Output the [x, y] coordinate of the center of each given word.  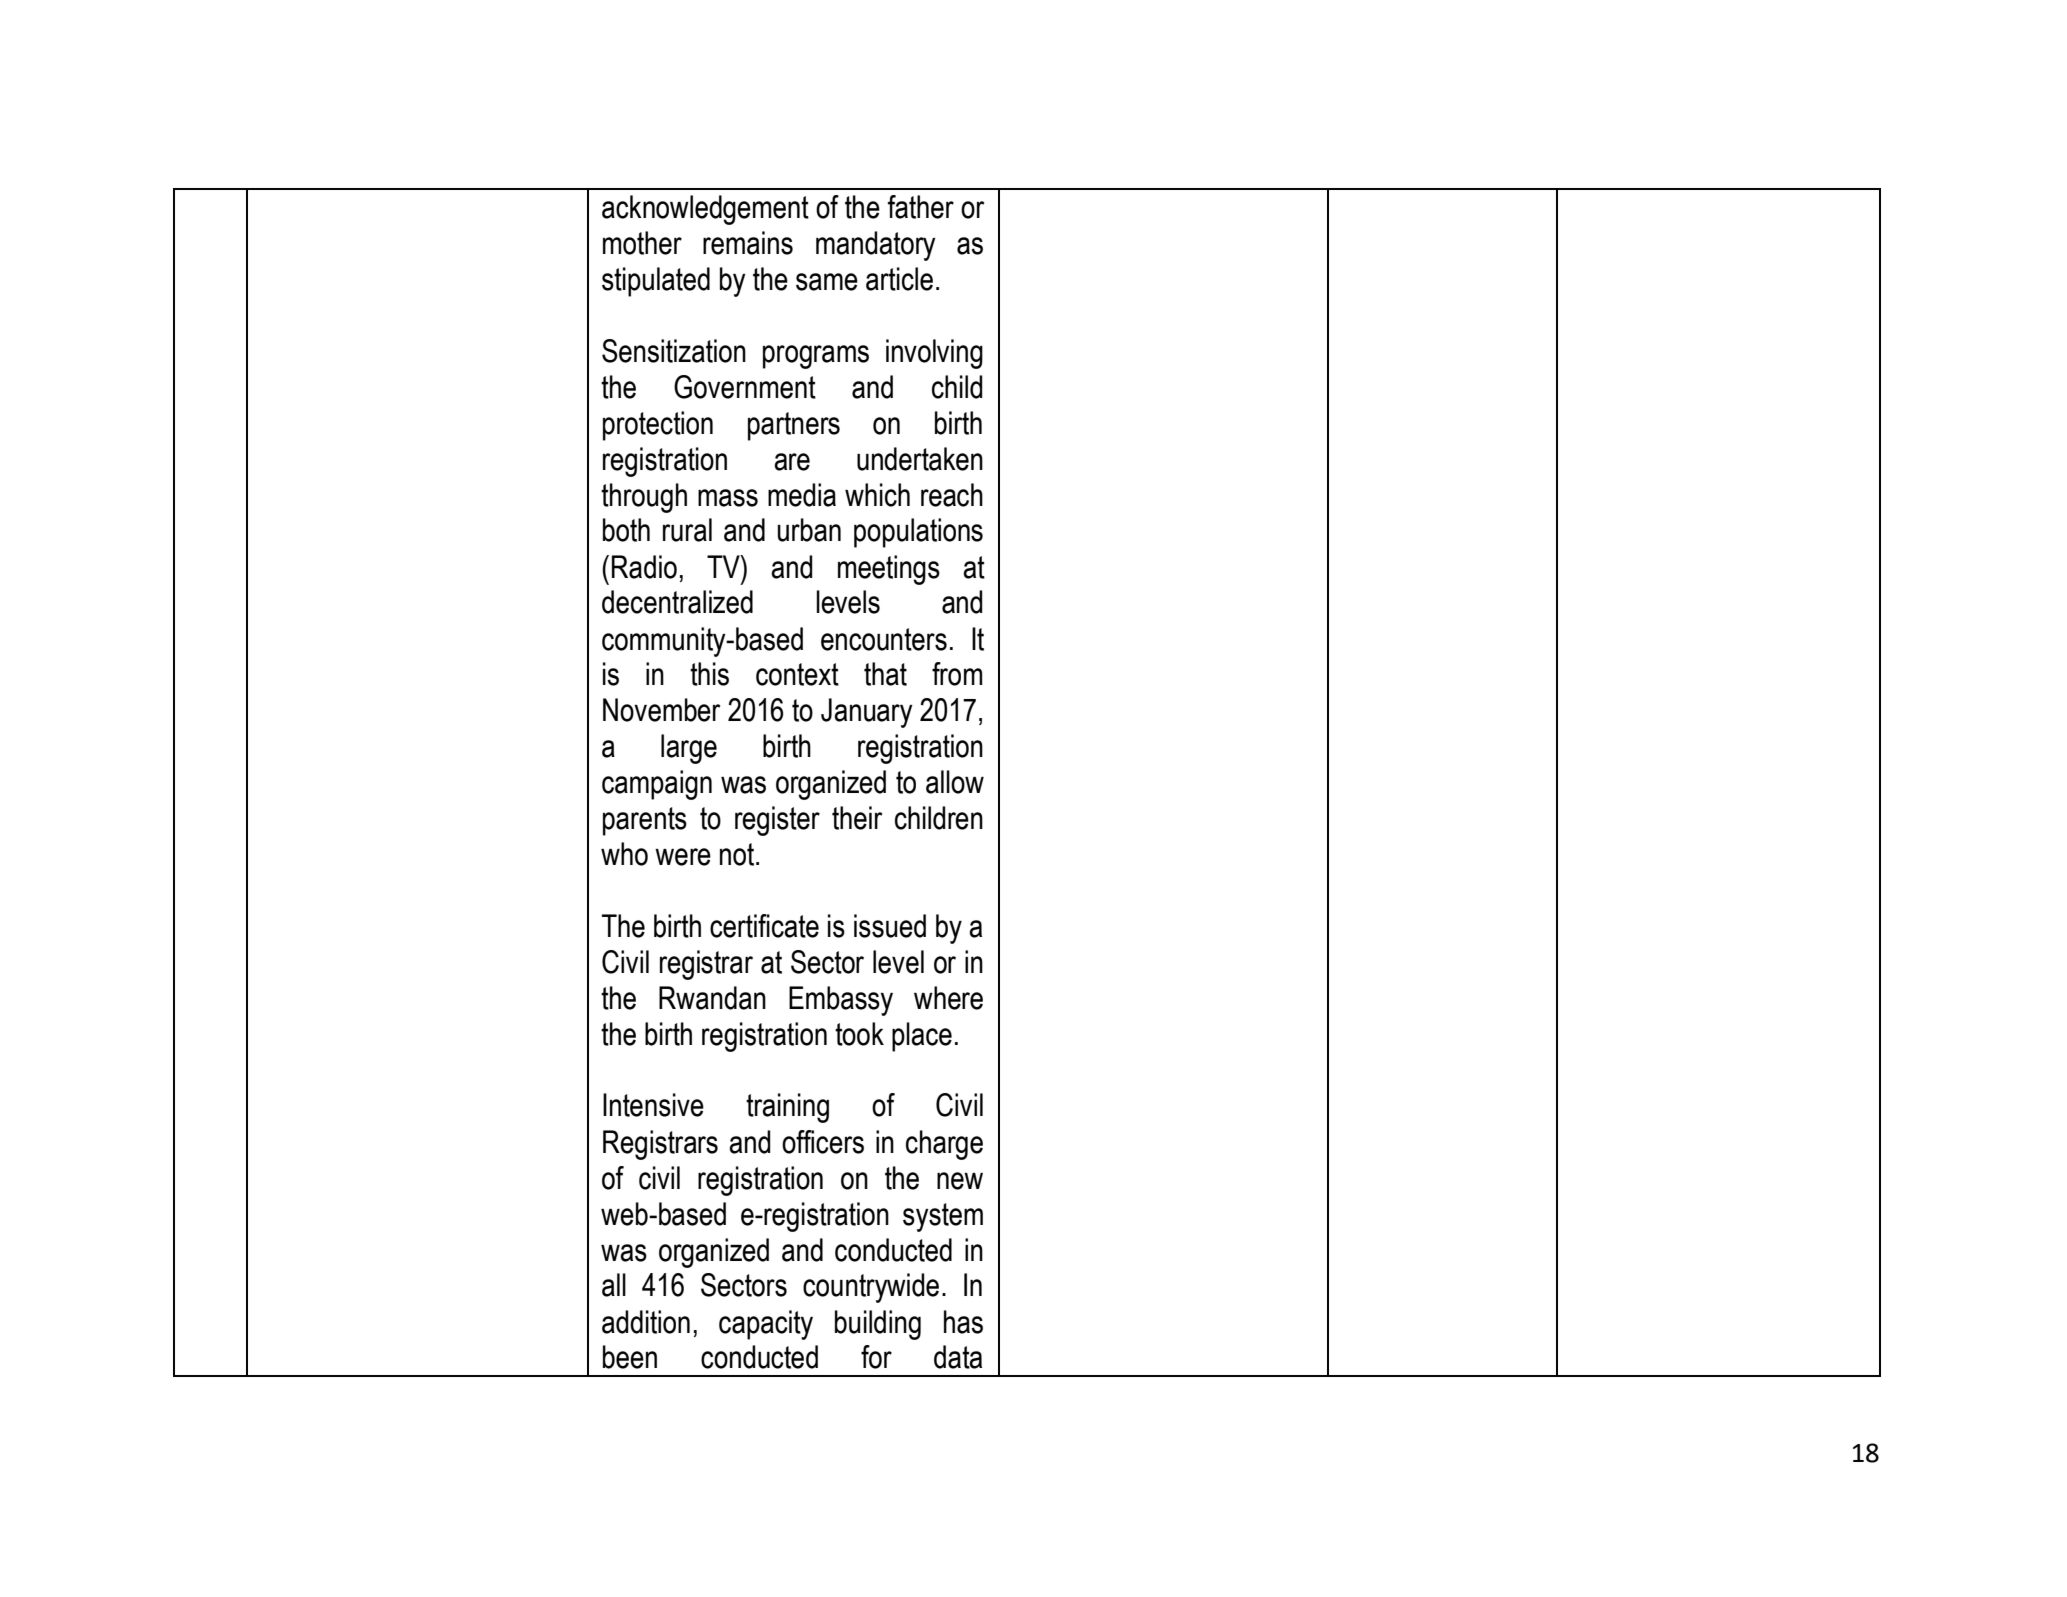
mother [642, 243]
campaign [657, 785]
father [921, 207]
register [777, 821]
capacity [766, 1325]
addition [646, 1322]
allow [955, 782]
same [827, 282]
